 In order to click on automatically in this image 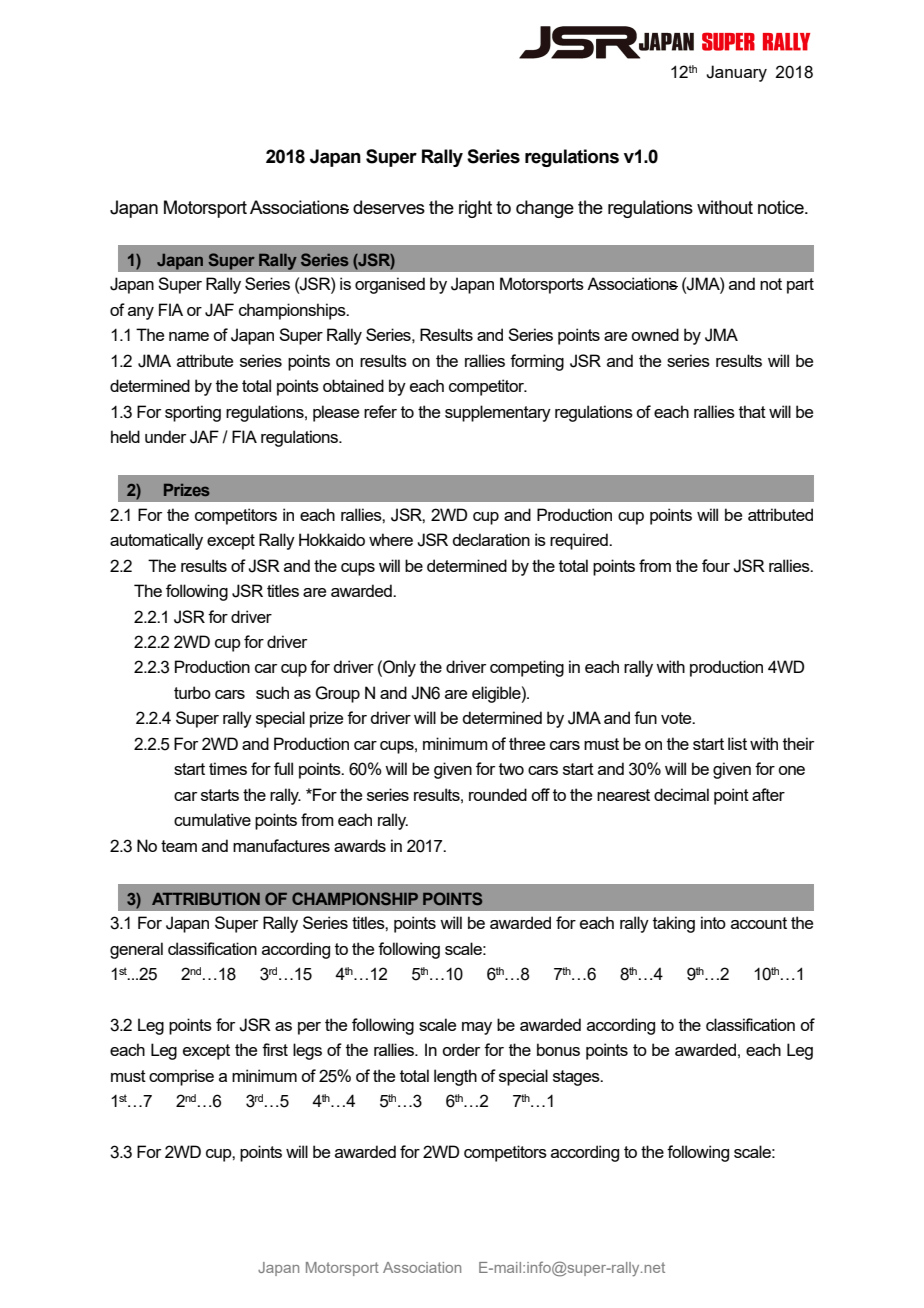, I will do `click(156, 541)`.
